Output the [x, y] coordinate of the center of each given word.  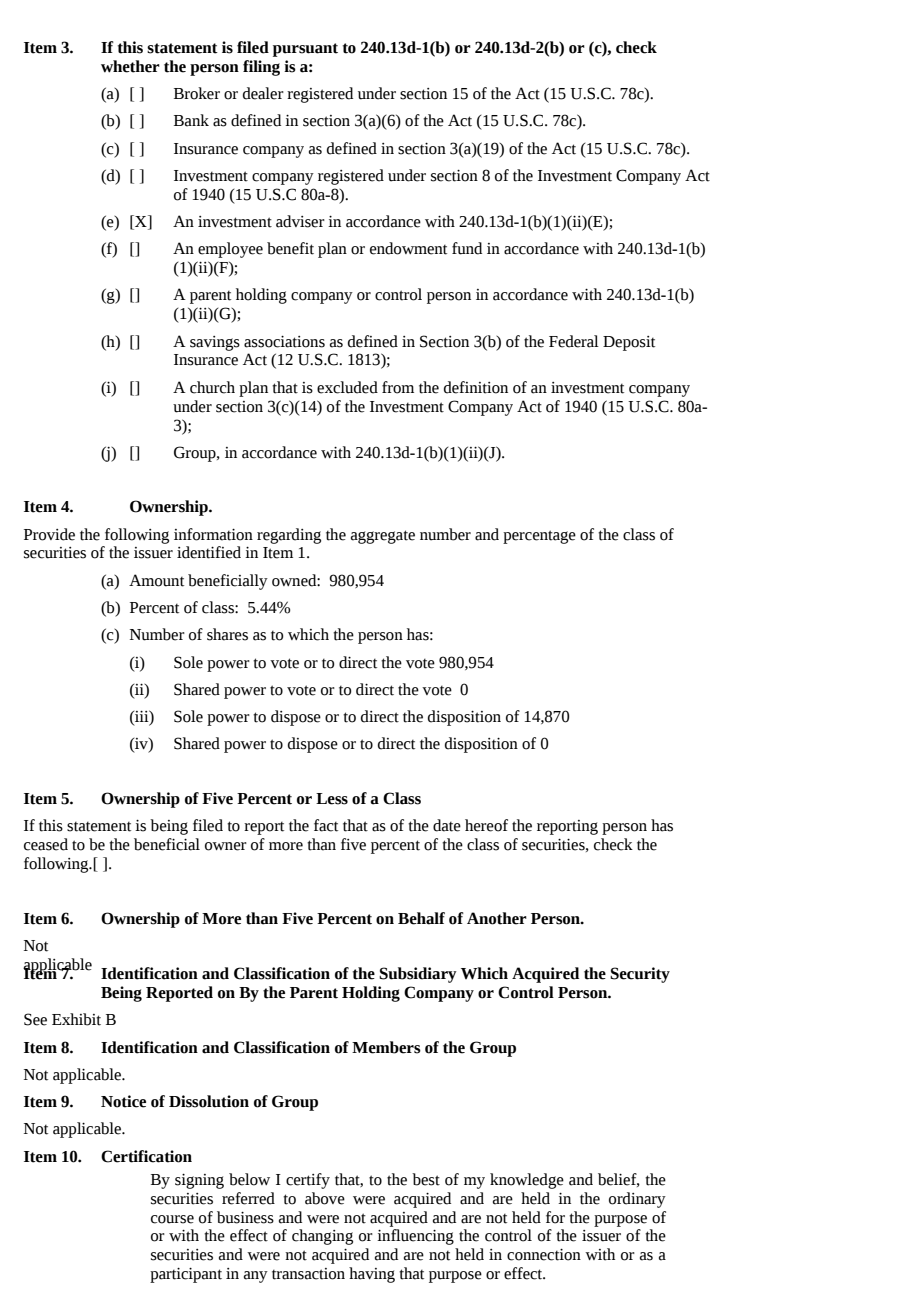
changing [322, 1237]
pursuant [305, 50]
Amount [156, 580]
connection [544, 1254]
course [172, 1219]
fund [467, 248]
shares [227, 634]
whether [130, 66]
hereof [486, 825]
